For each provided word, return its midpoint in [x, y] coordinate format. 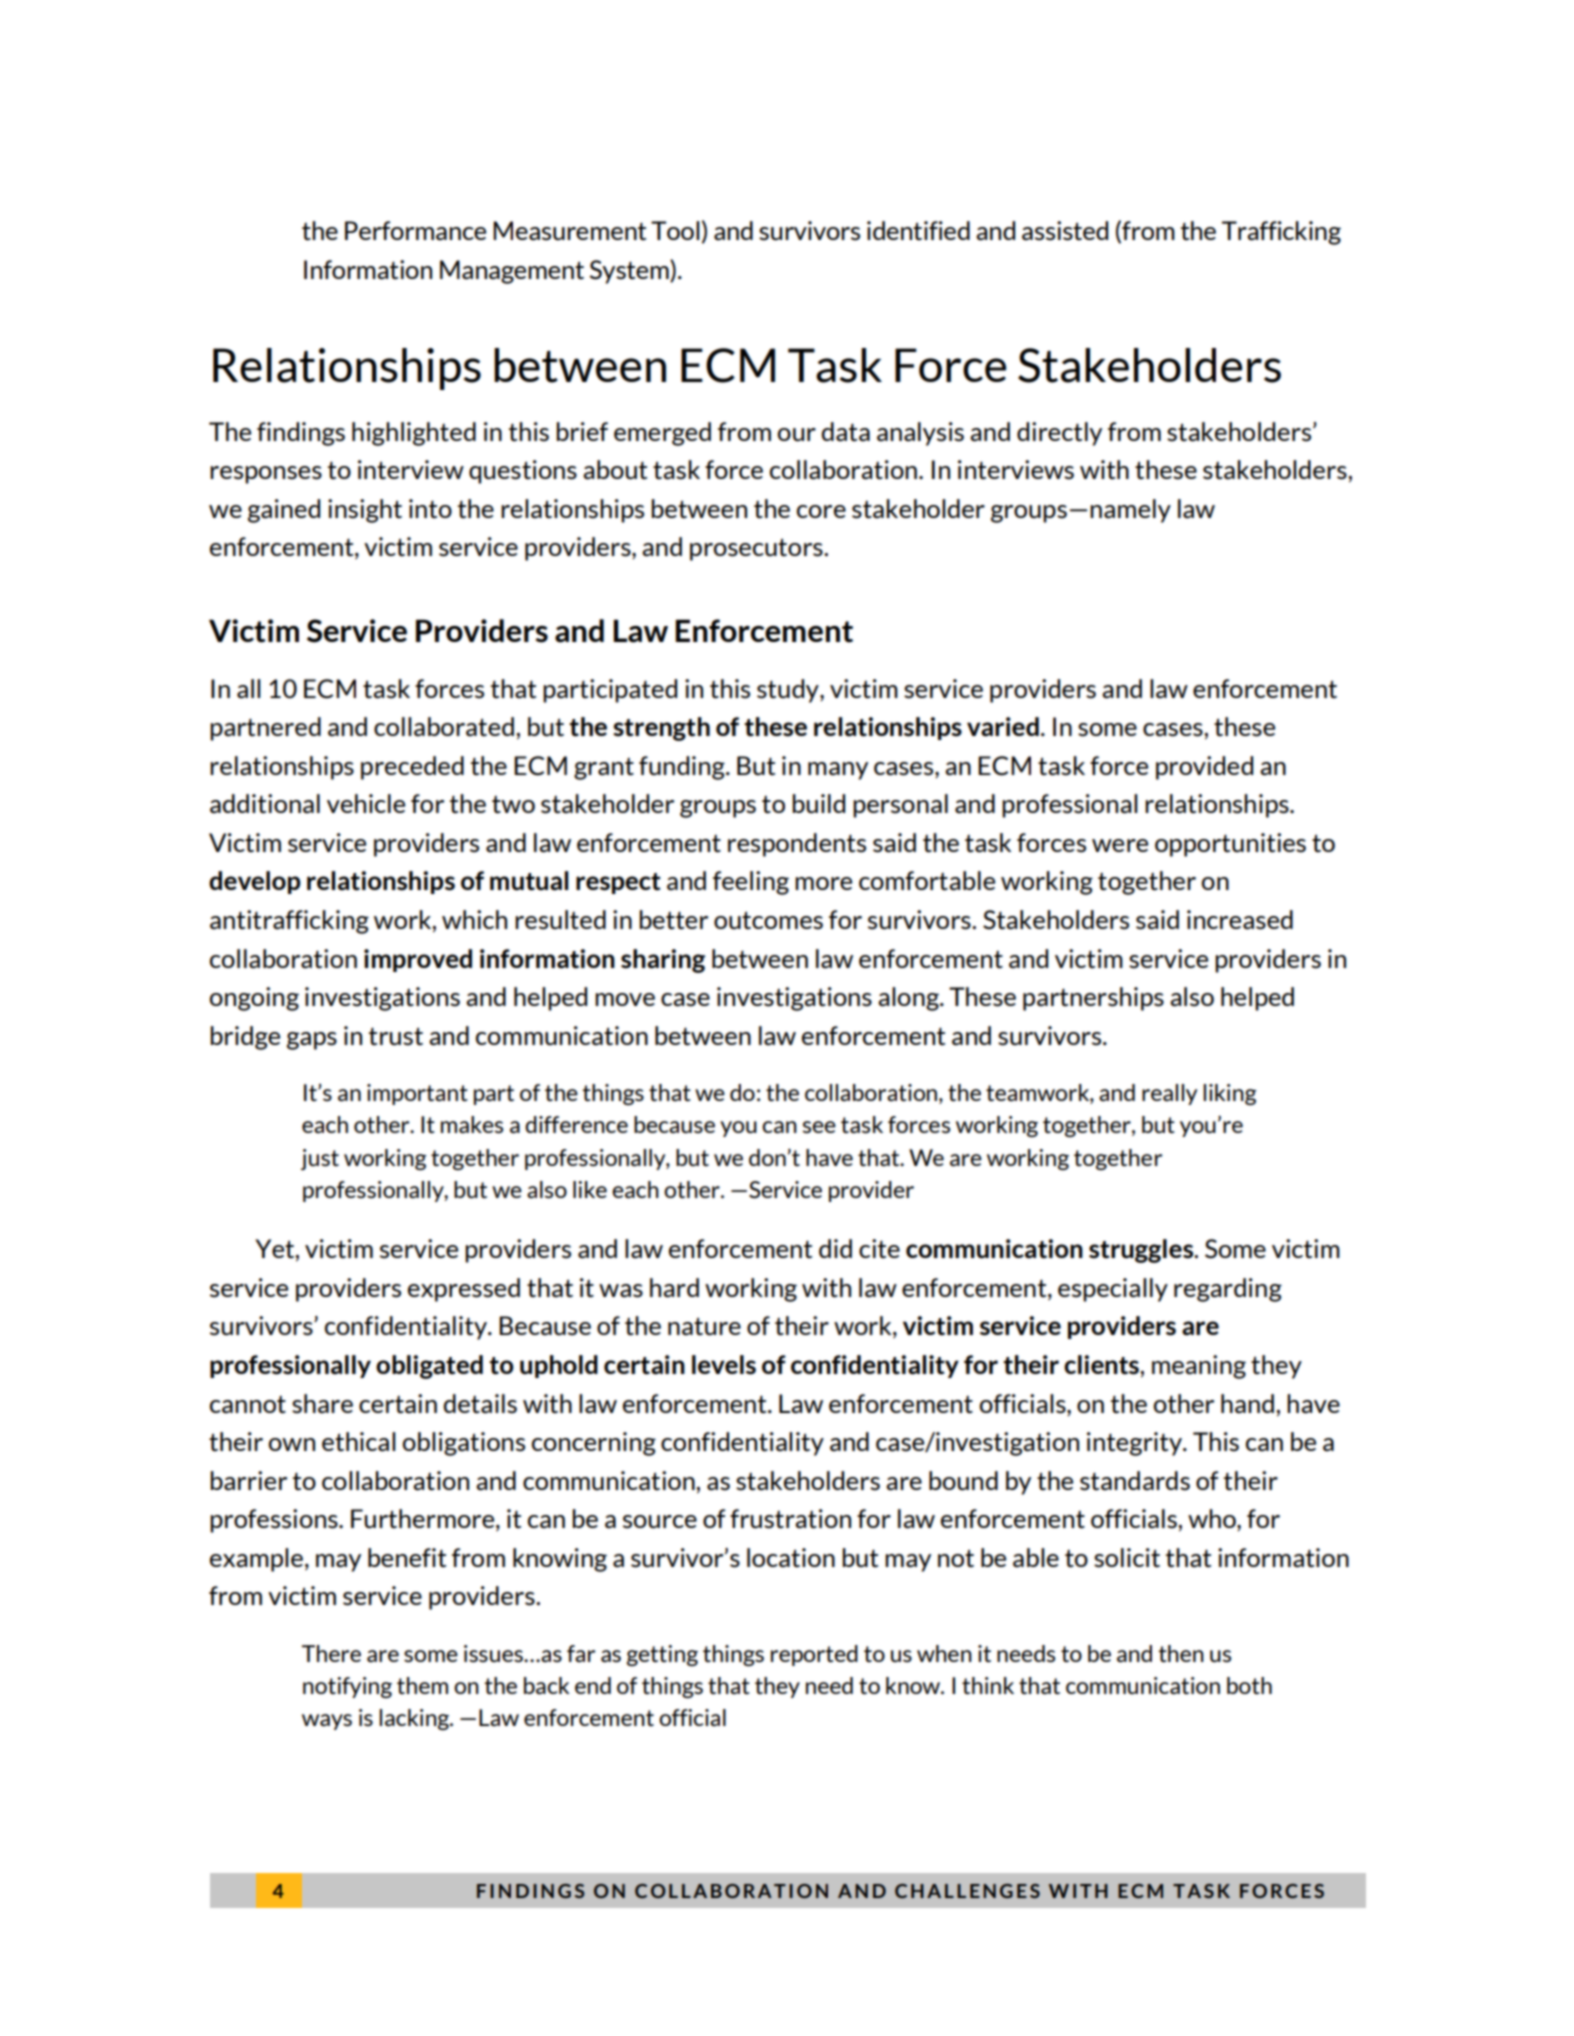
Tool [675, 230]
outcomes [768, 921]
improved [418, 960]
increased [1240, 920]
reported [814, 1655]
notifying [347, 1687]
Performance [415, 231]
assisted [1065, 231]
